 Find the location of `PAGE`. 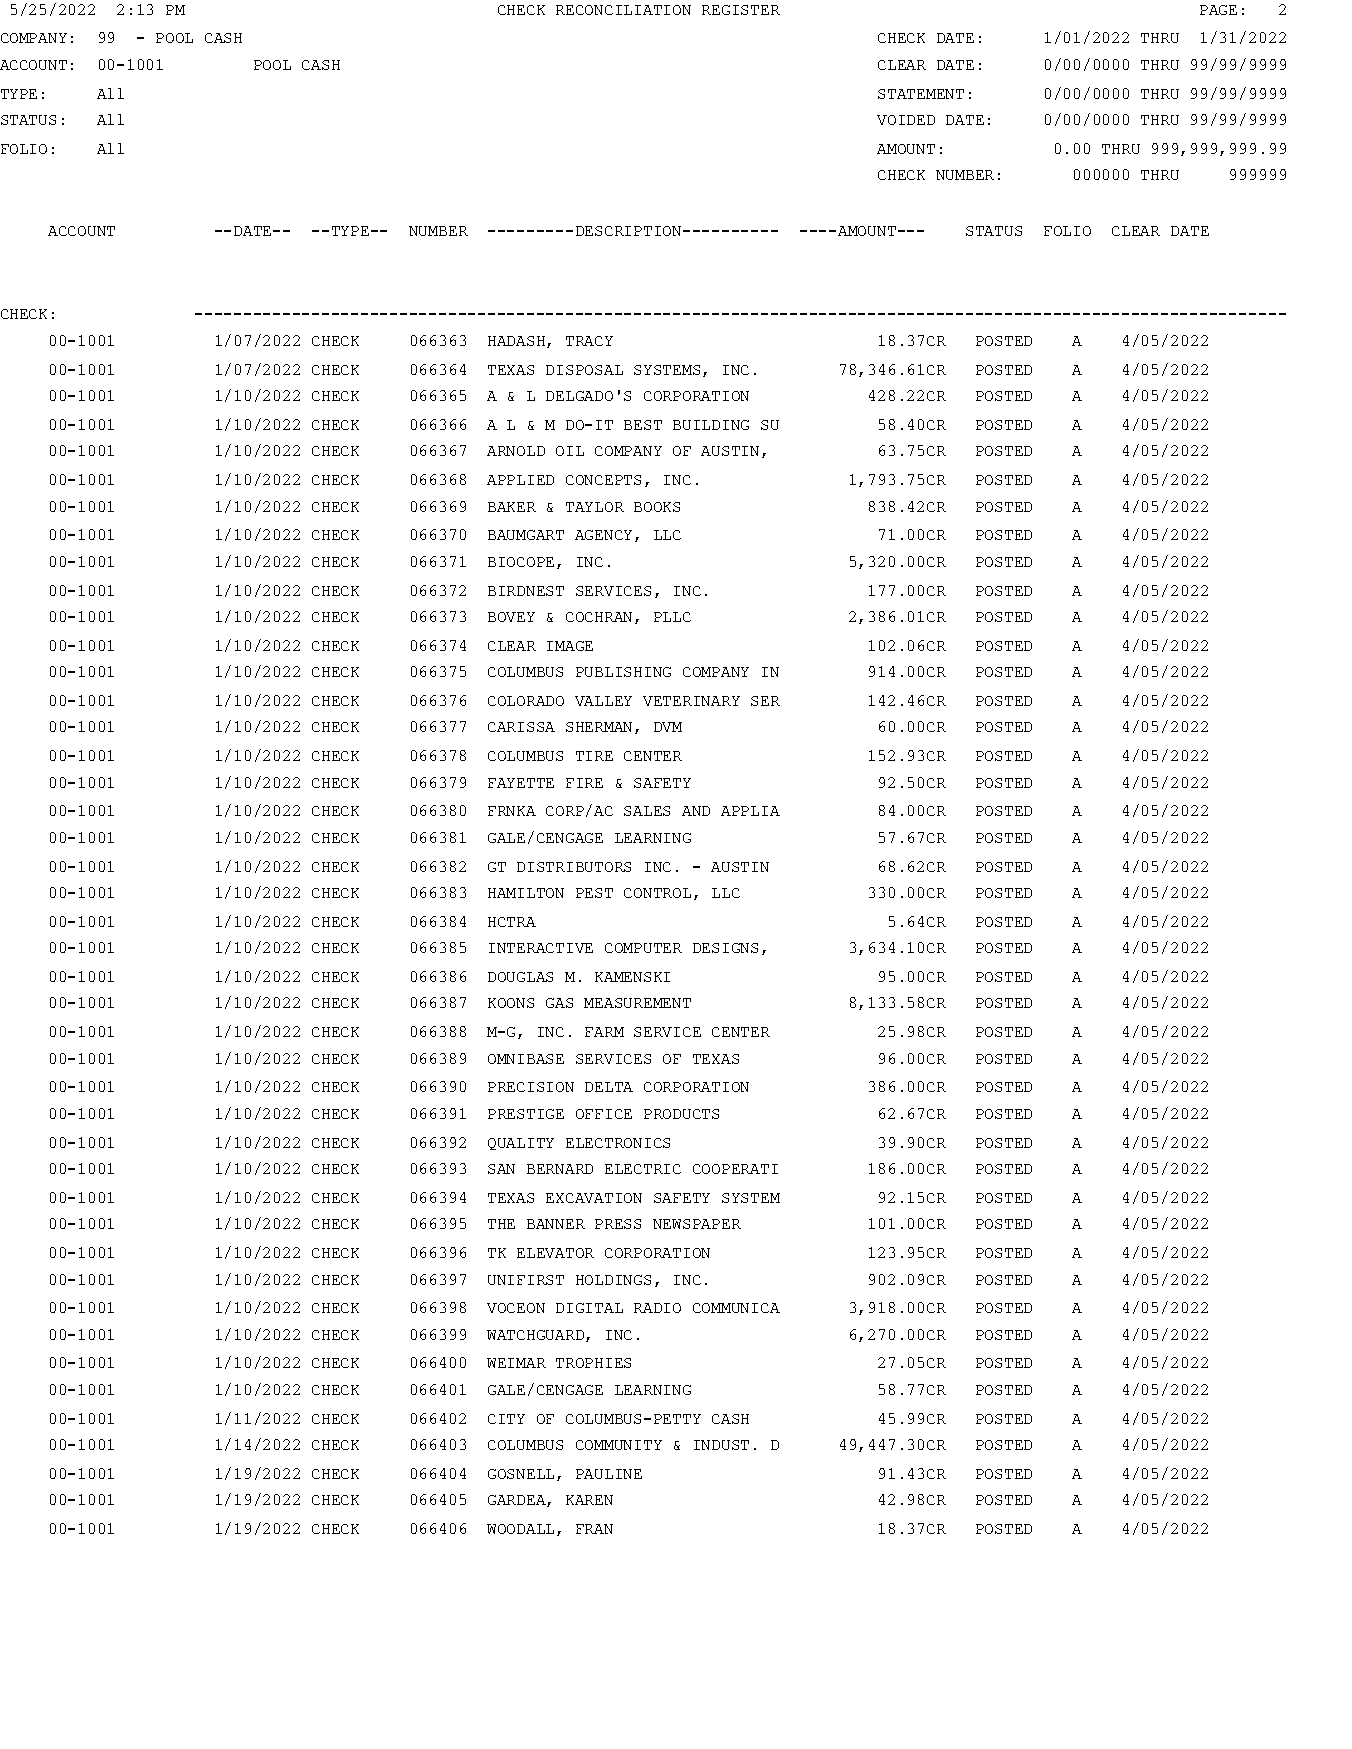

PAGE is located at coordinates (1218, 10).
